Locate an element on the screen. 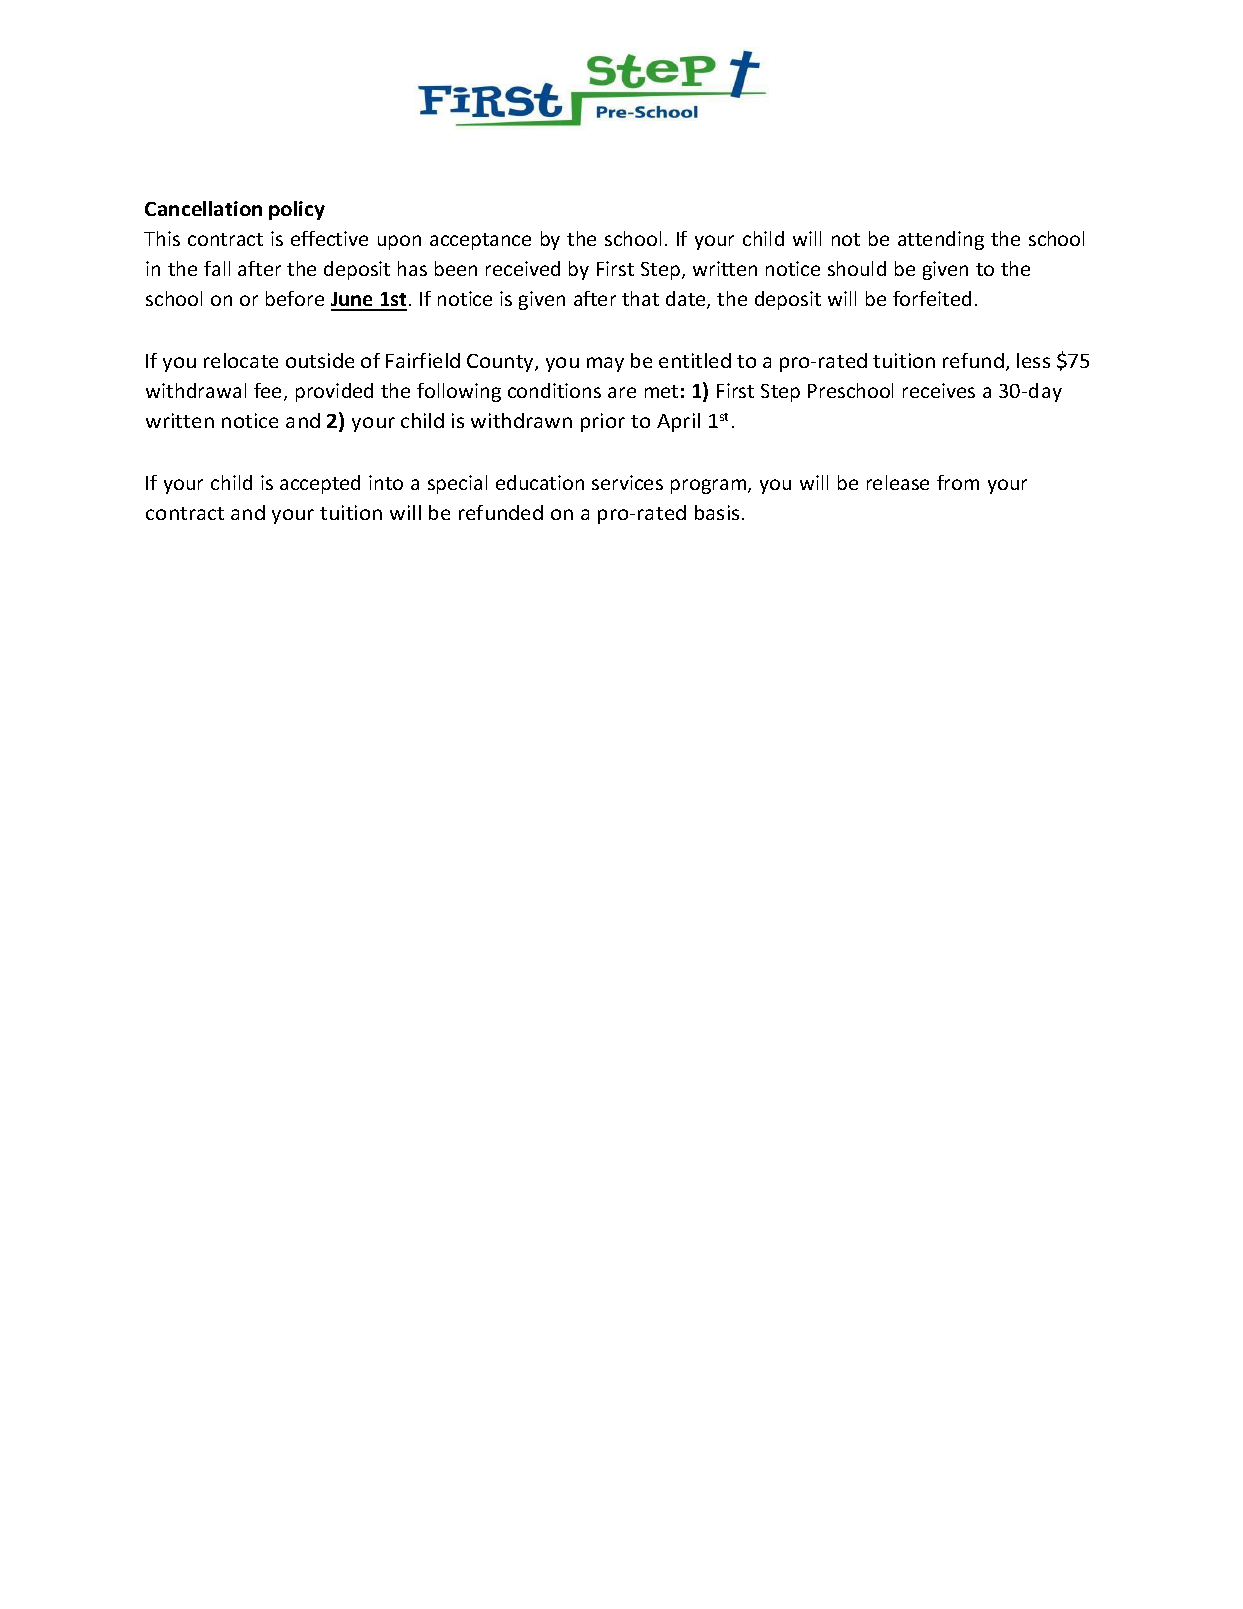  accepted is located at coordinates (320, 484).
